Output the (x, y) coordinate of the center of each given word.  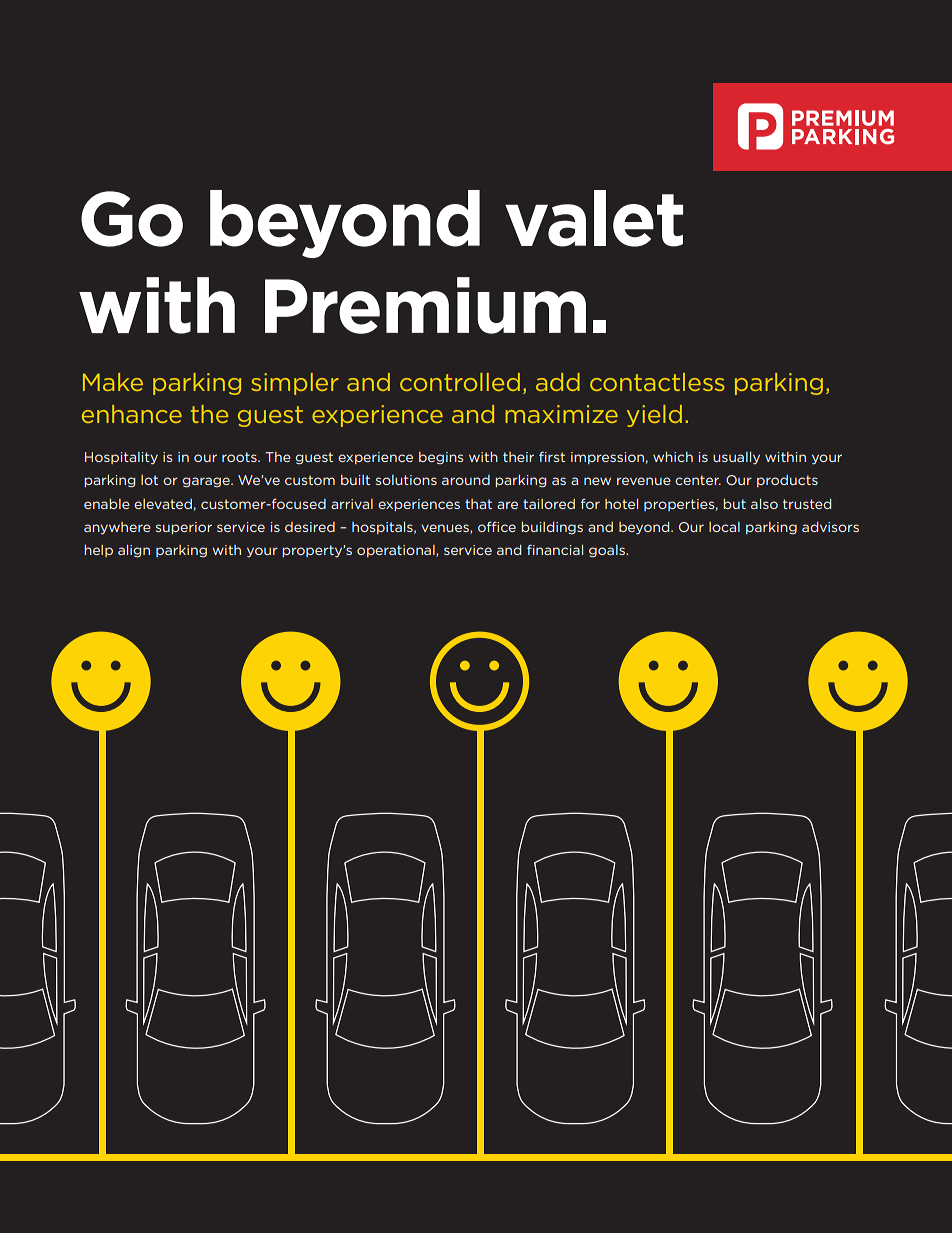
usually (736, 458)
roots (240, 457)
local (724, 527)
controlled (460, 382)
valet (594, 218)
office (497, 526)
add (558, 382)
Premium (425, 305)
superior (184, 528)
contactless (657, 382)
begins (441, 458)
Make (113, 382)
